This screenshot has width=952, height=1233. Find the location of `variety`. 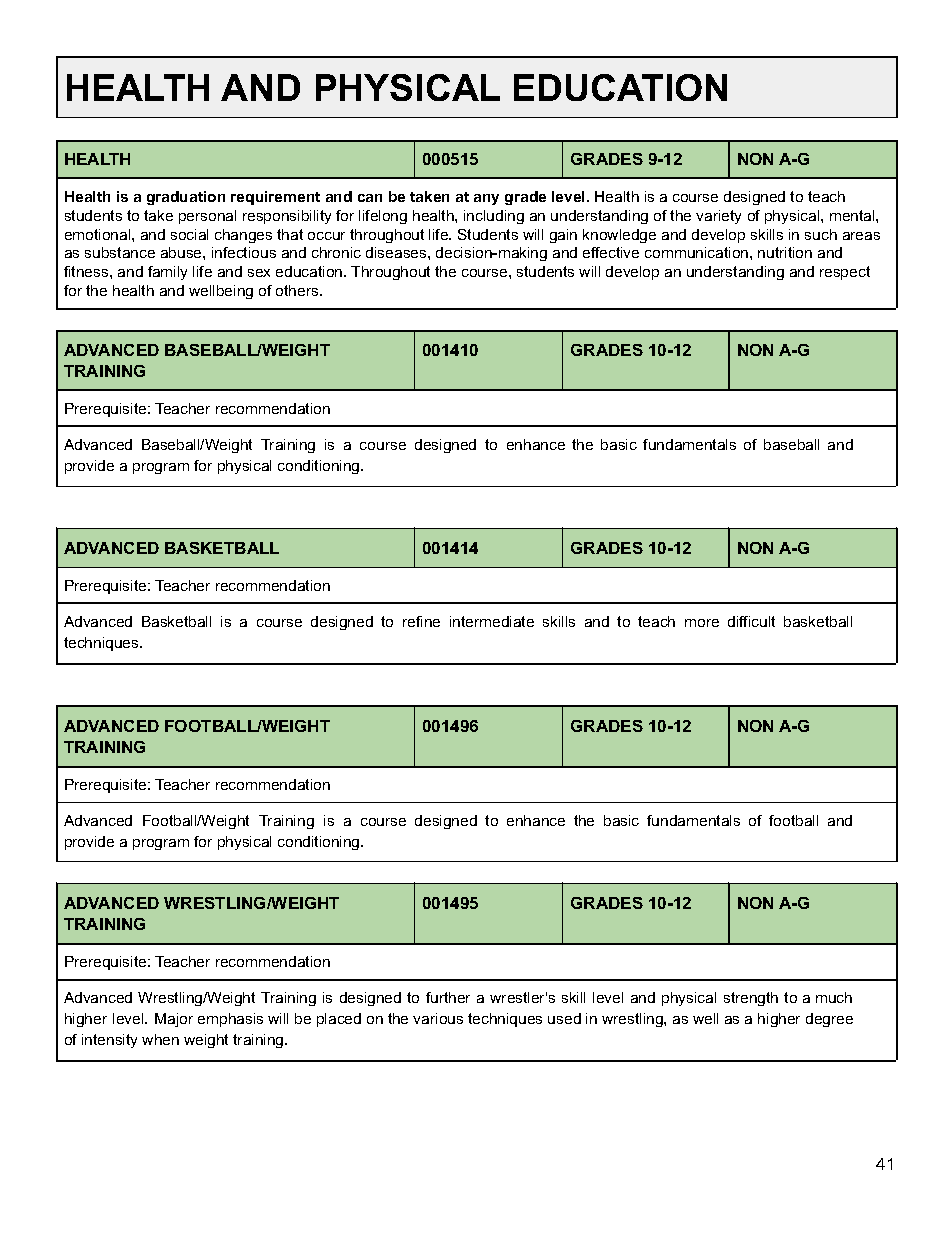

variety is located at coordinates (718, 217).
